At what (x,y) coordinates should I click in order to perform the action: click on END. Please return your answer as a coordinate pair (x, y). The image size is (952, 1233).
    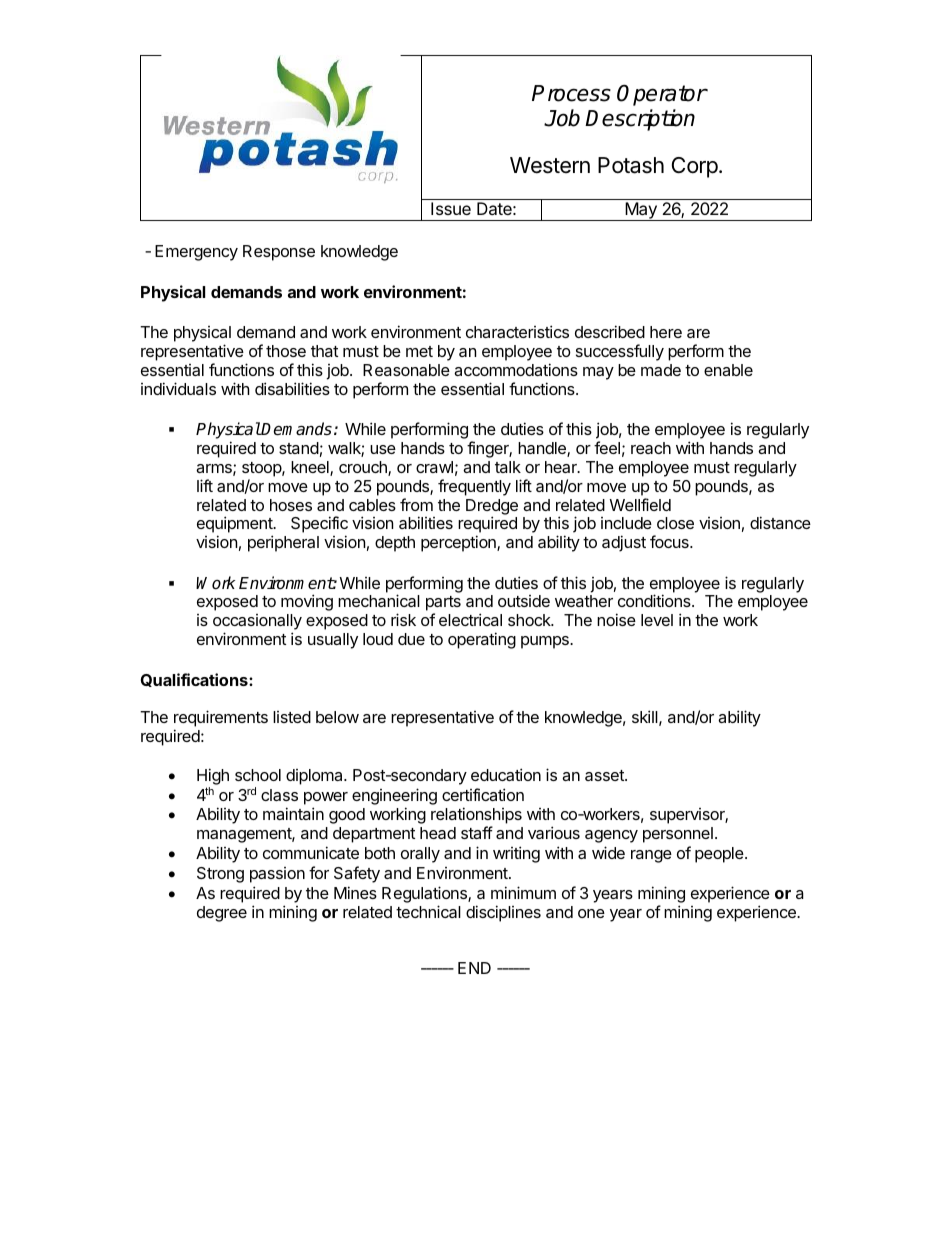
    Looking at the image, I should click on (474, 968).
